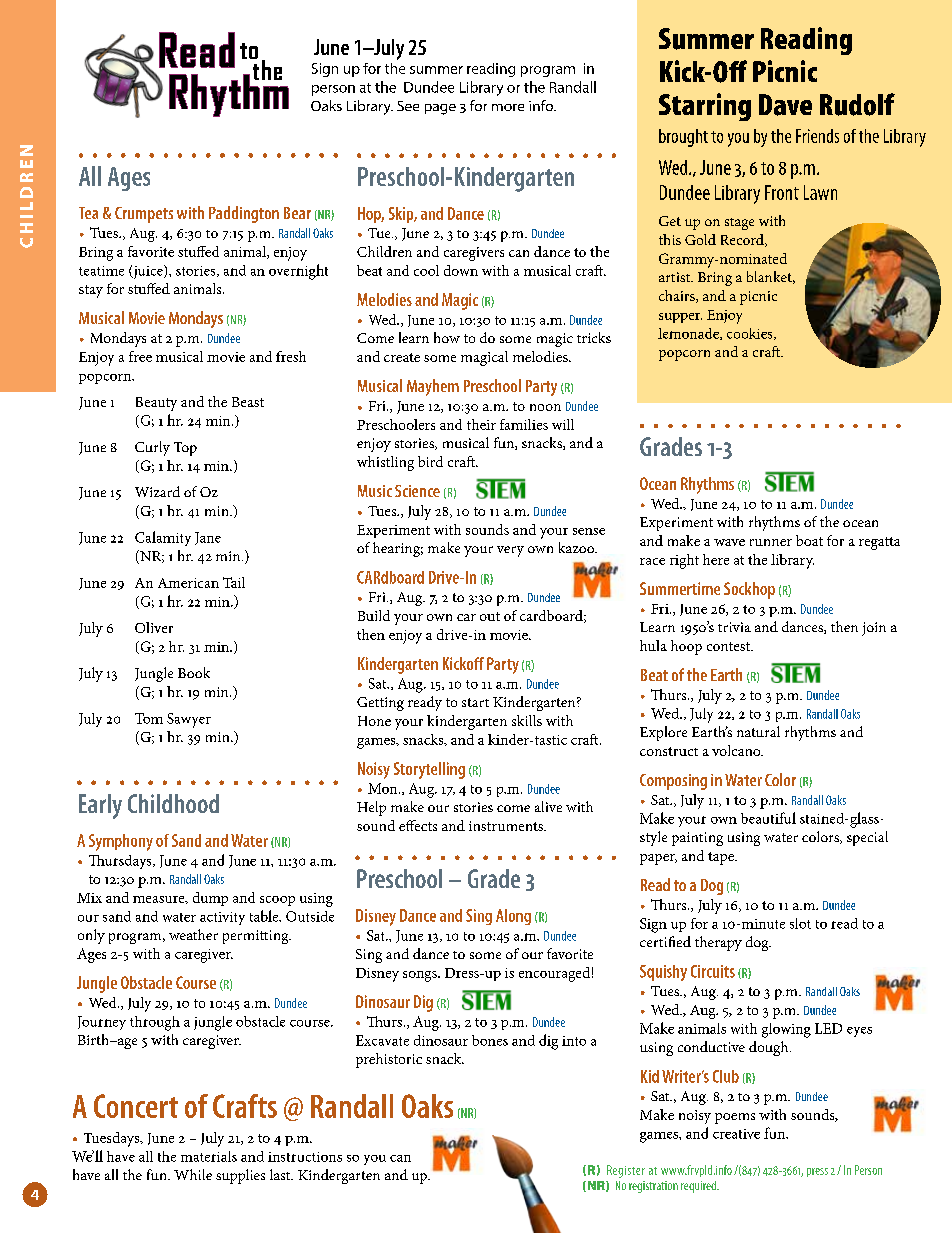 The width and height of the image is (952, 1233). What do you see at coordinates (244, 214) in the image?
I see `Paddington` at bounding box center [244, 214].
